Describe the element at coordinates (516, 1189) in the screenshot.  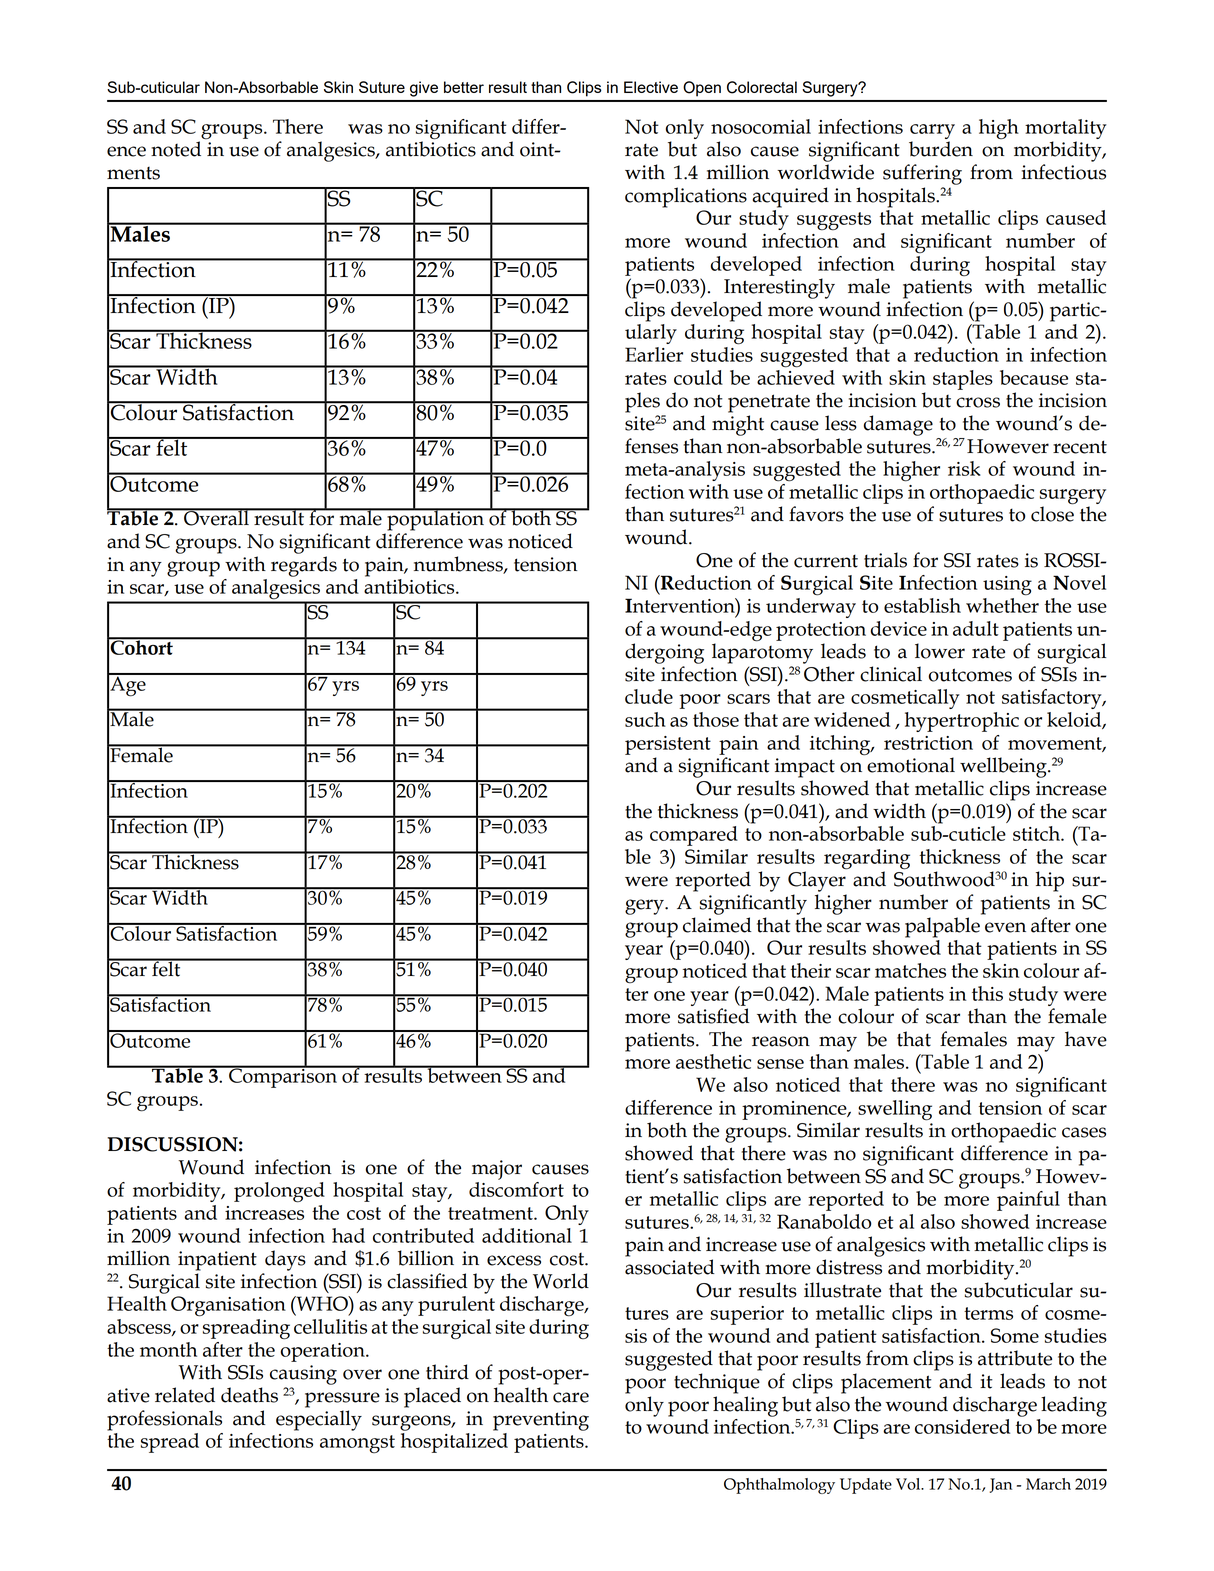
I see `discomfort` at that location.
